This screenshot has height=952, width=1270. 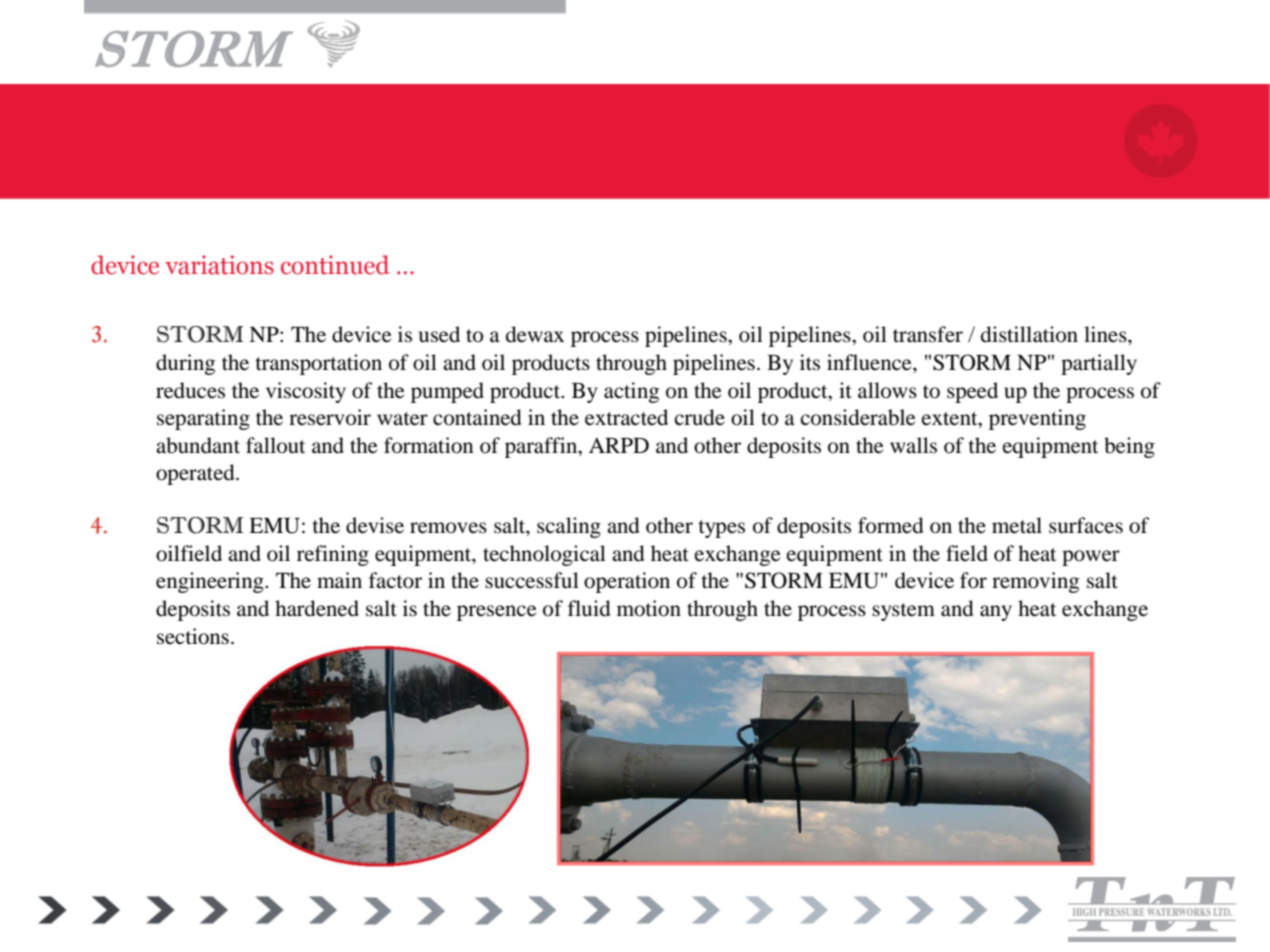 What do you see at coordinates (375, 525) in the screenshot?
I see `devise` at bounding box center [375, 525].
